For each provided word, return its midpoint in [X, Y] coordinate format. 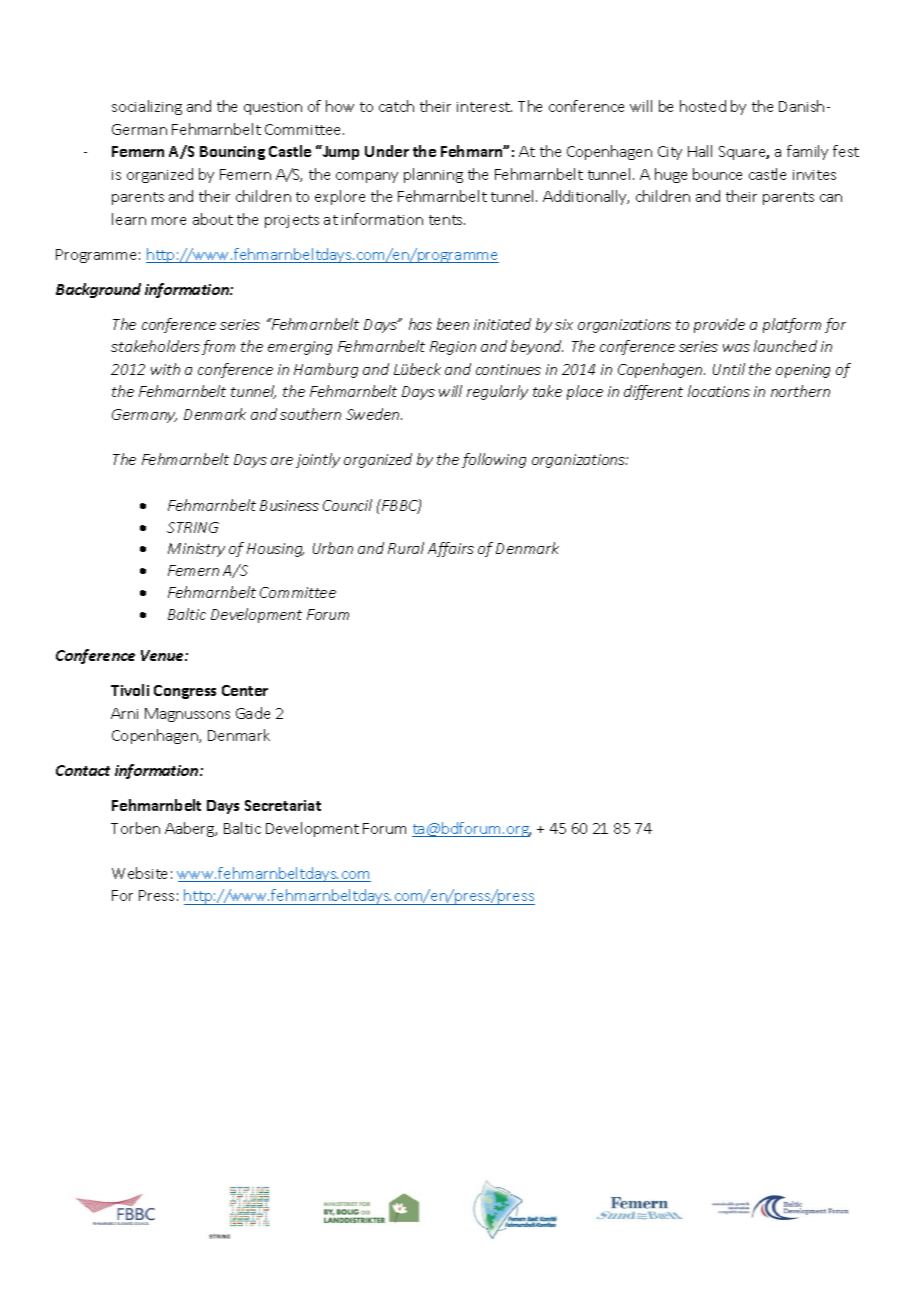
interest [484, 107]
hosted [703, 106]
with [165, 369]
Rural [406, 548]
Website [139, 873]
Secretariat [283, 805]
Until [729, 369]
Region [453, 348]
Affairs [451, 549]
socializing [147, 107]
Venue [163, 655]
